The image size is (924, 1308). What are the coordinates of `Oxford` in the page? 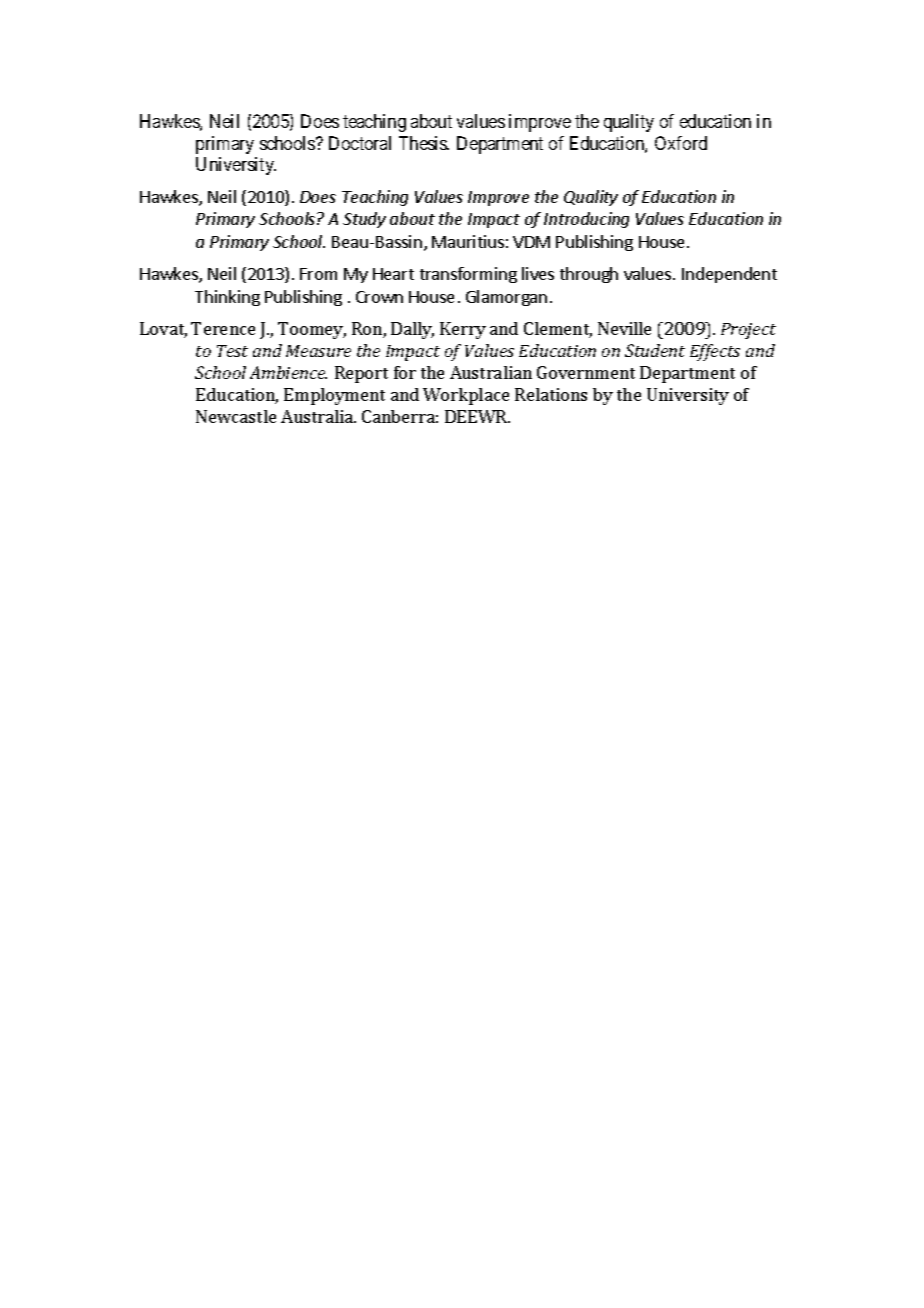 It's located at (681, 143).
